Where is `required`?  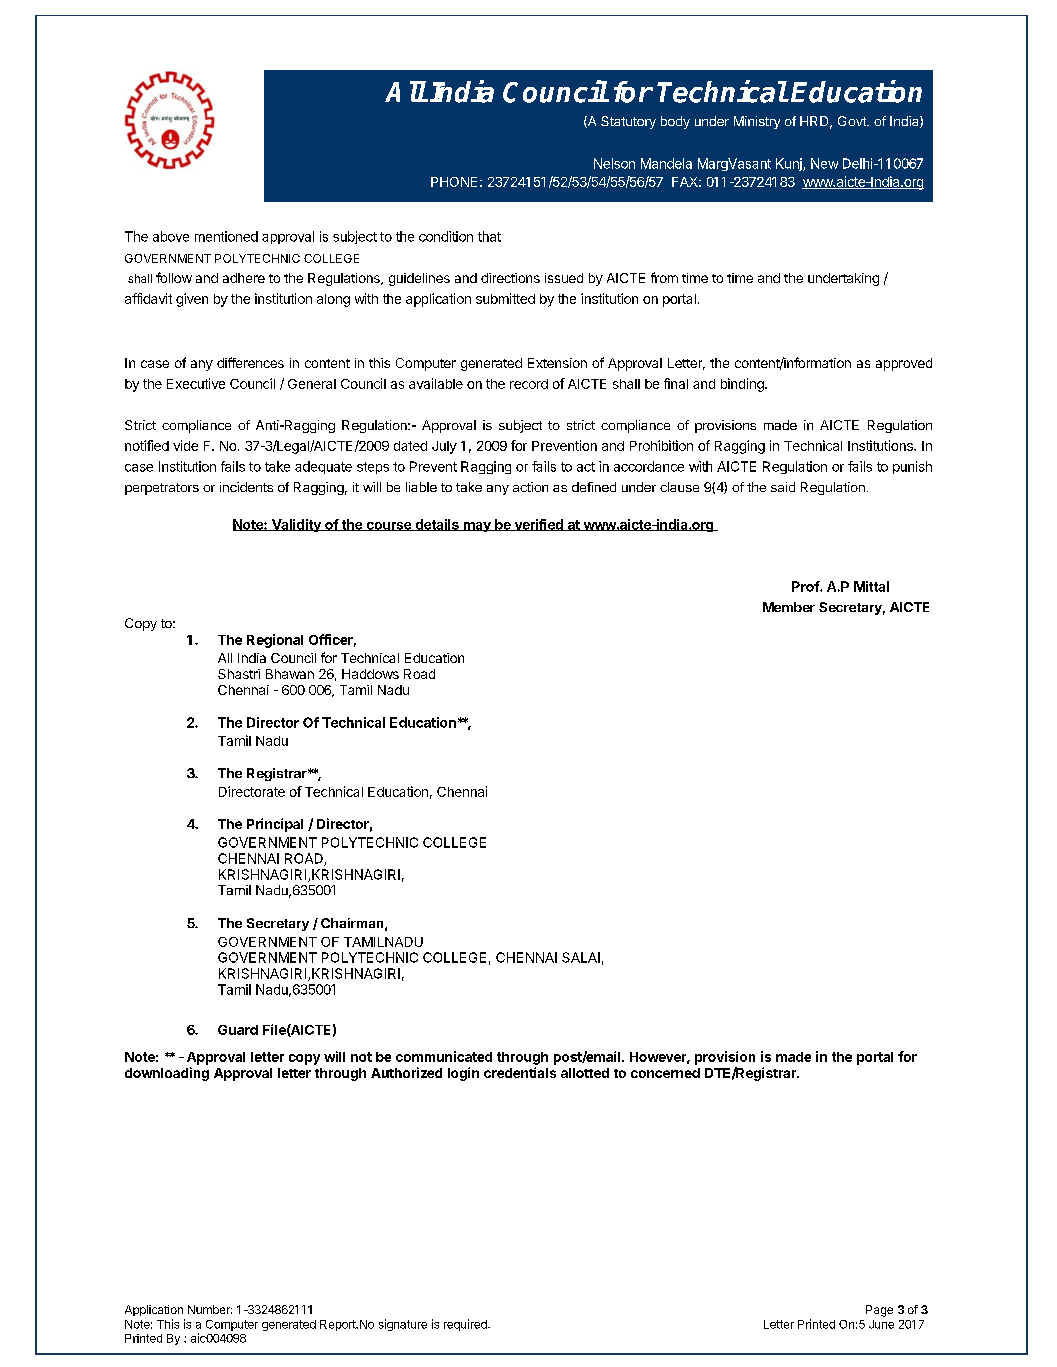 required is located at coordinates (466, 1325).
